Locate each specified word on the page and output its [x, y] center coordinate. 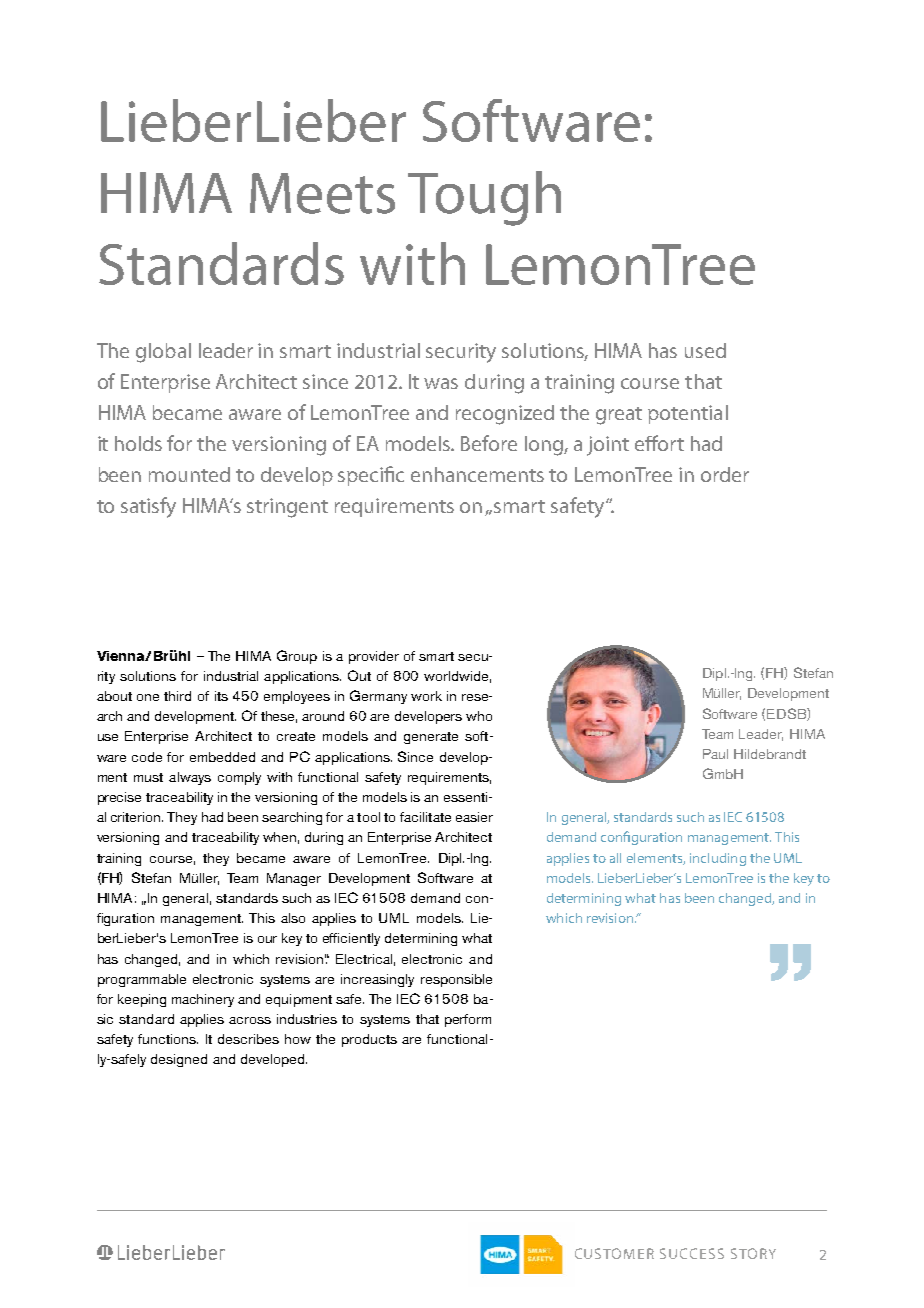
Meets [322, 193]
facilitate [425, 817]
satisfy [148, 507]
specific [371, 476]
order [725, 474]
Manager [294, 879]
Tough [484, 198]
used [705, 350]
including [718, 859]
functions [168, 1039]
